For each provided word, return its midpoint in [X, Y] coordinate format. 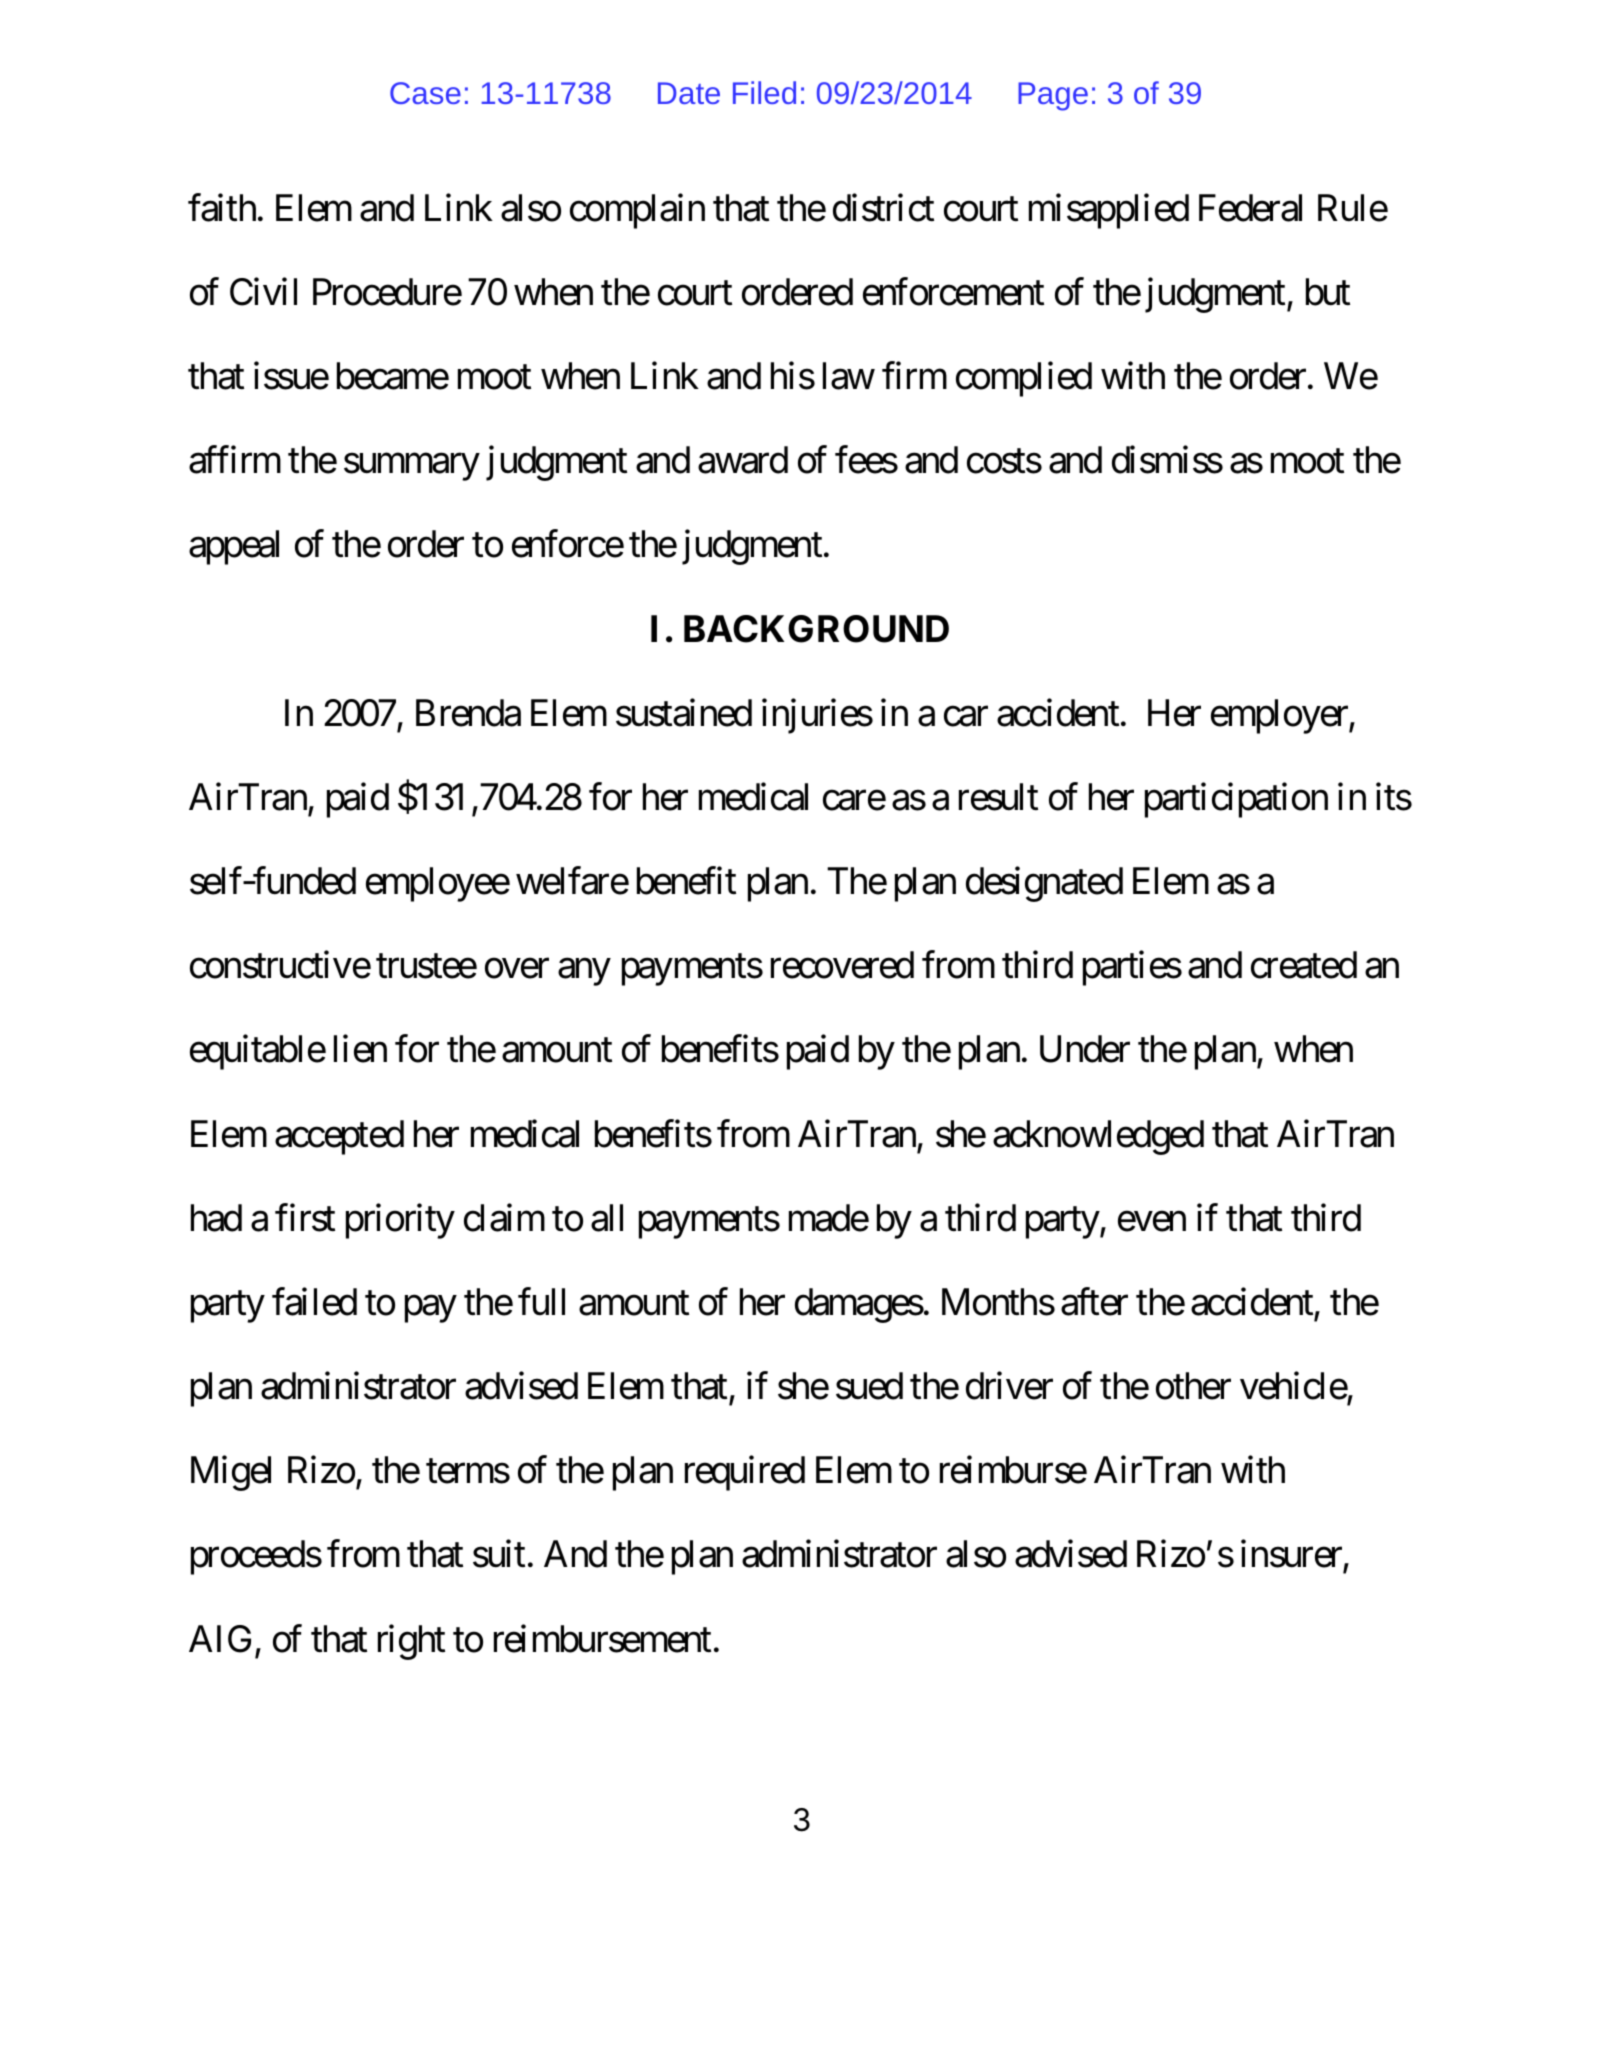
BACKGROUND [816, 629]
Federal [1250, 208]
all [607, 1218]
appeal [234, 547]
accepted [339, 1137]
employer [1280, 716]
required [745, 1473]
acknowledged [1098, 1137]
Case [425, 93]
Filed [764, 92]
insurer [1292, 1555]
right [411, 1642]
